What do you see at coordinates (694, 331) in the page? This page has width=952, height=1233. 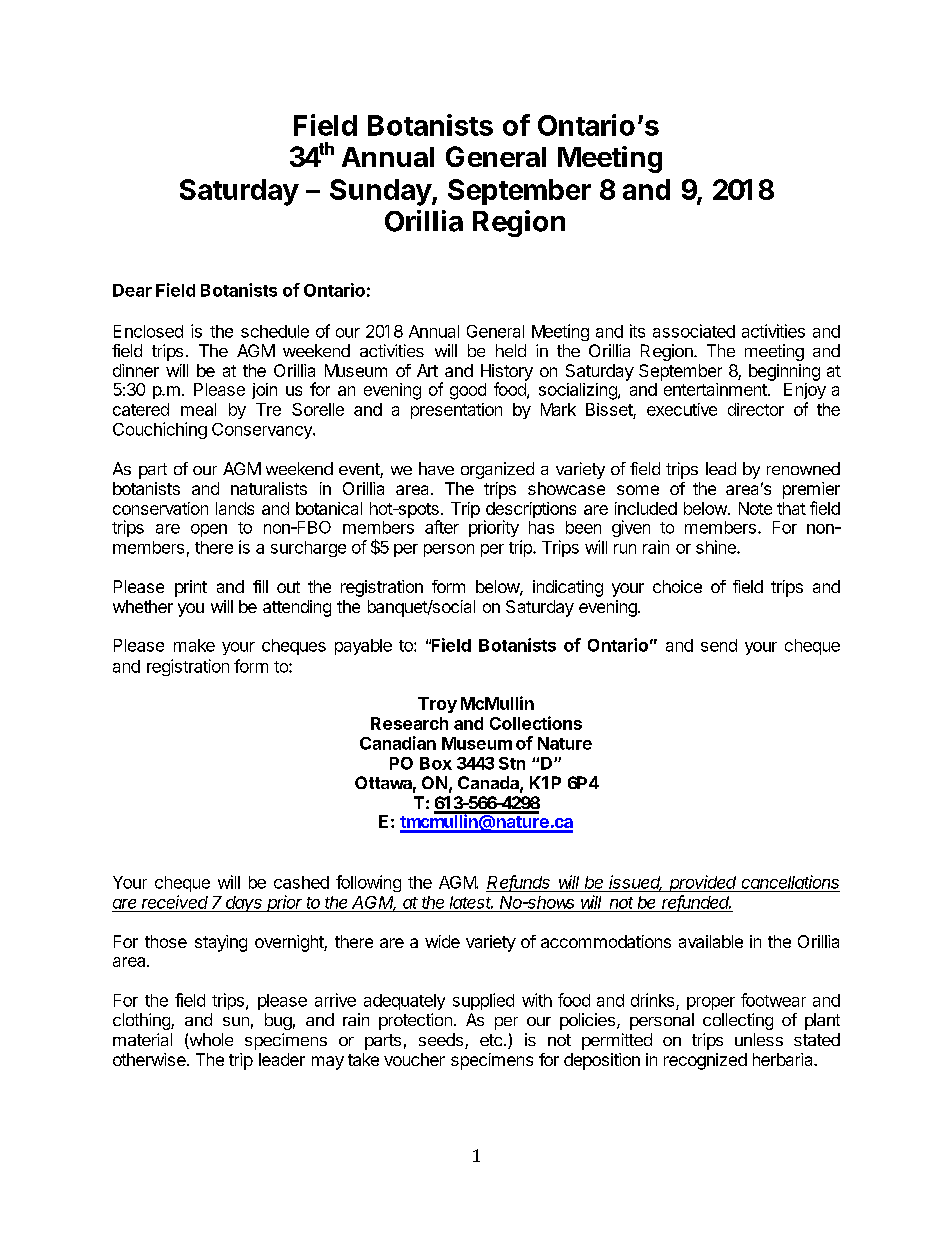 I see `associated` at bounding box center [694, 331].
